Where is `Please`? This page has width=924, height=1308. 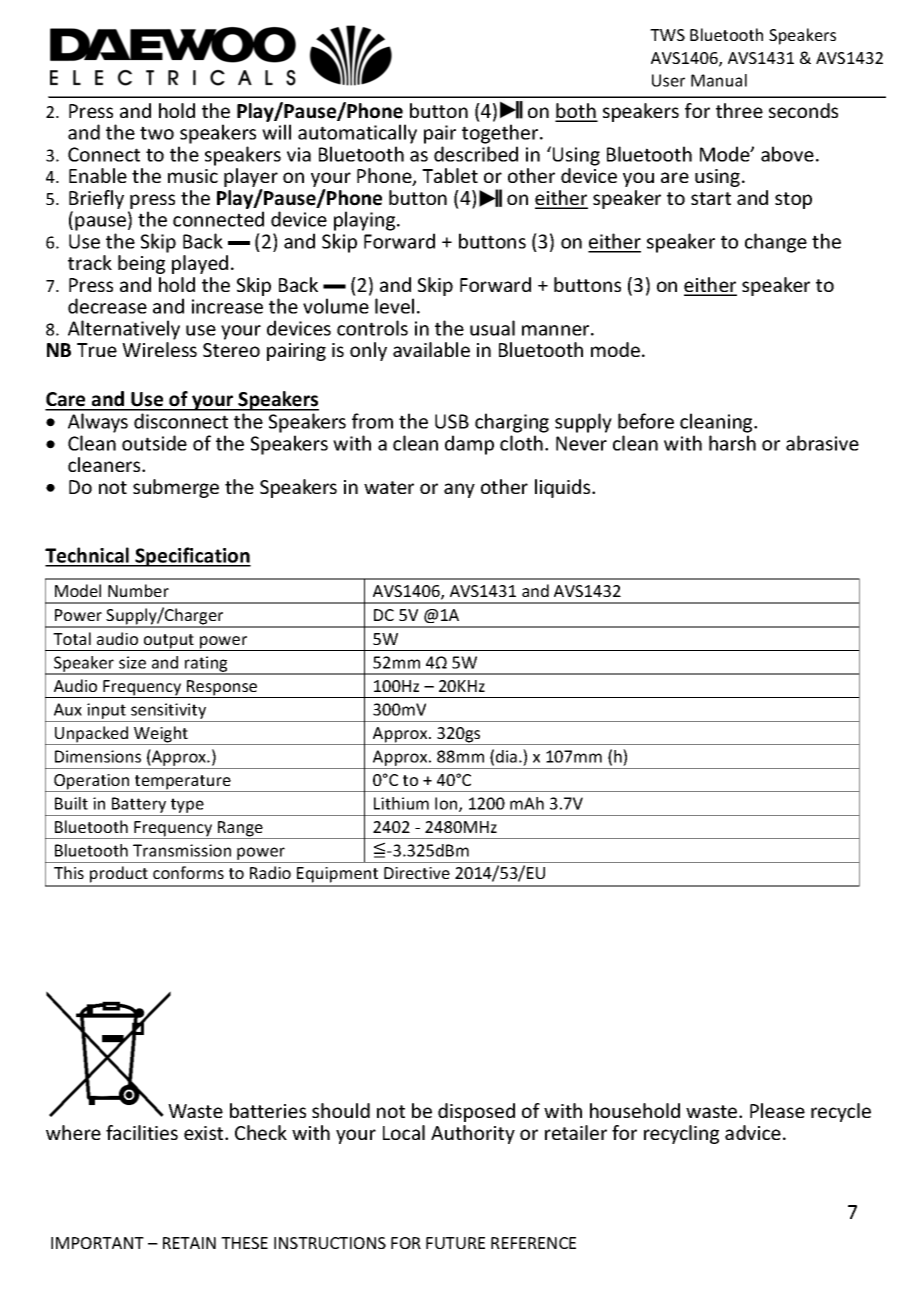
Please is located at coordinates (777, 1110).
